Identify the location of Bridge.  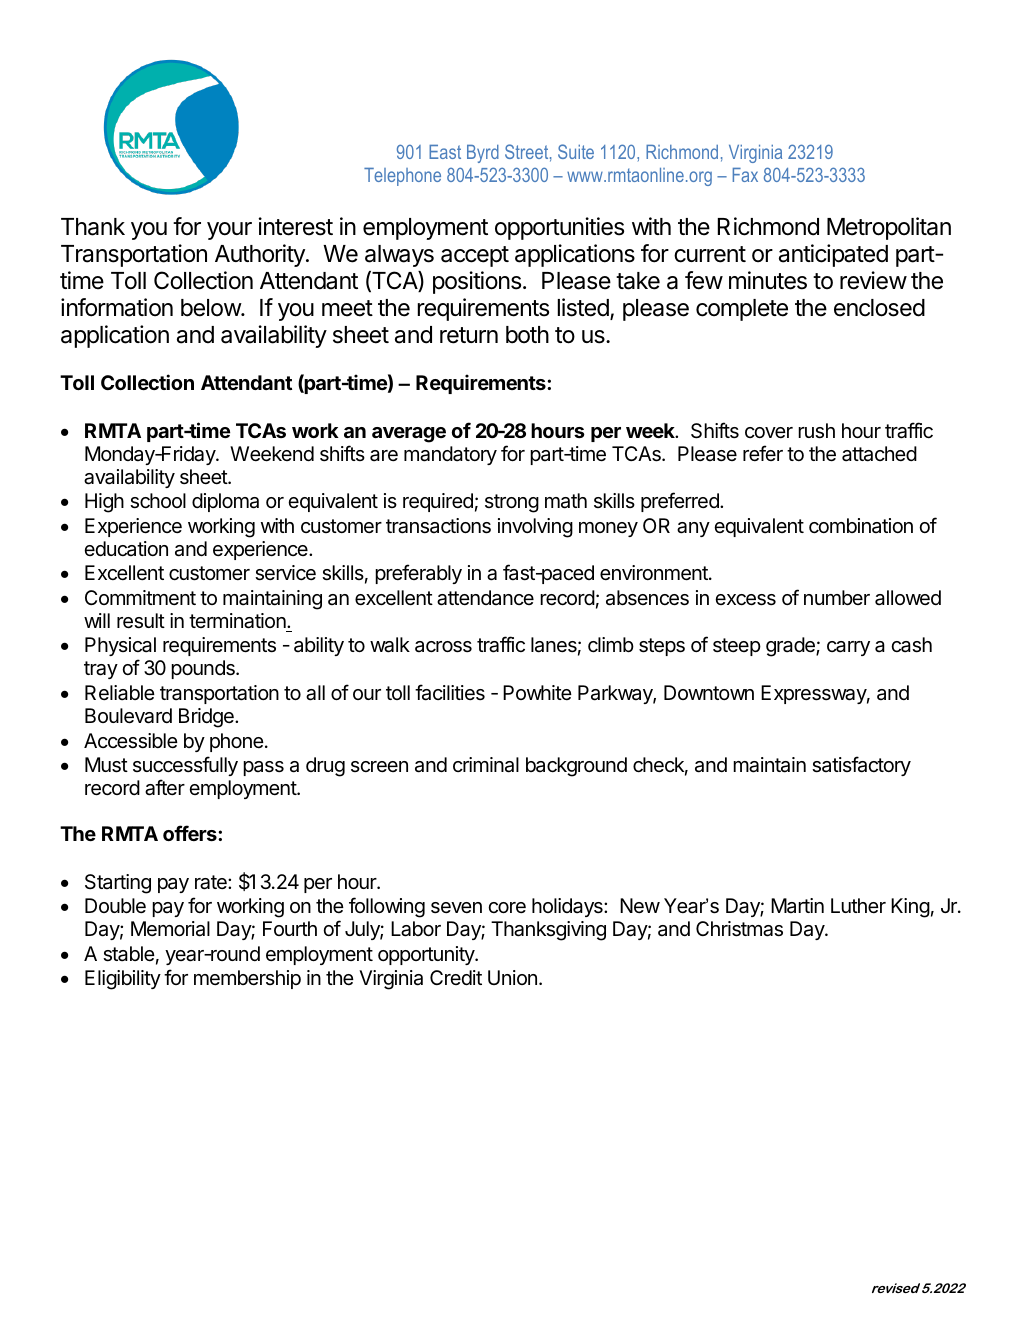
(207, 718).
